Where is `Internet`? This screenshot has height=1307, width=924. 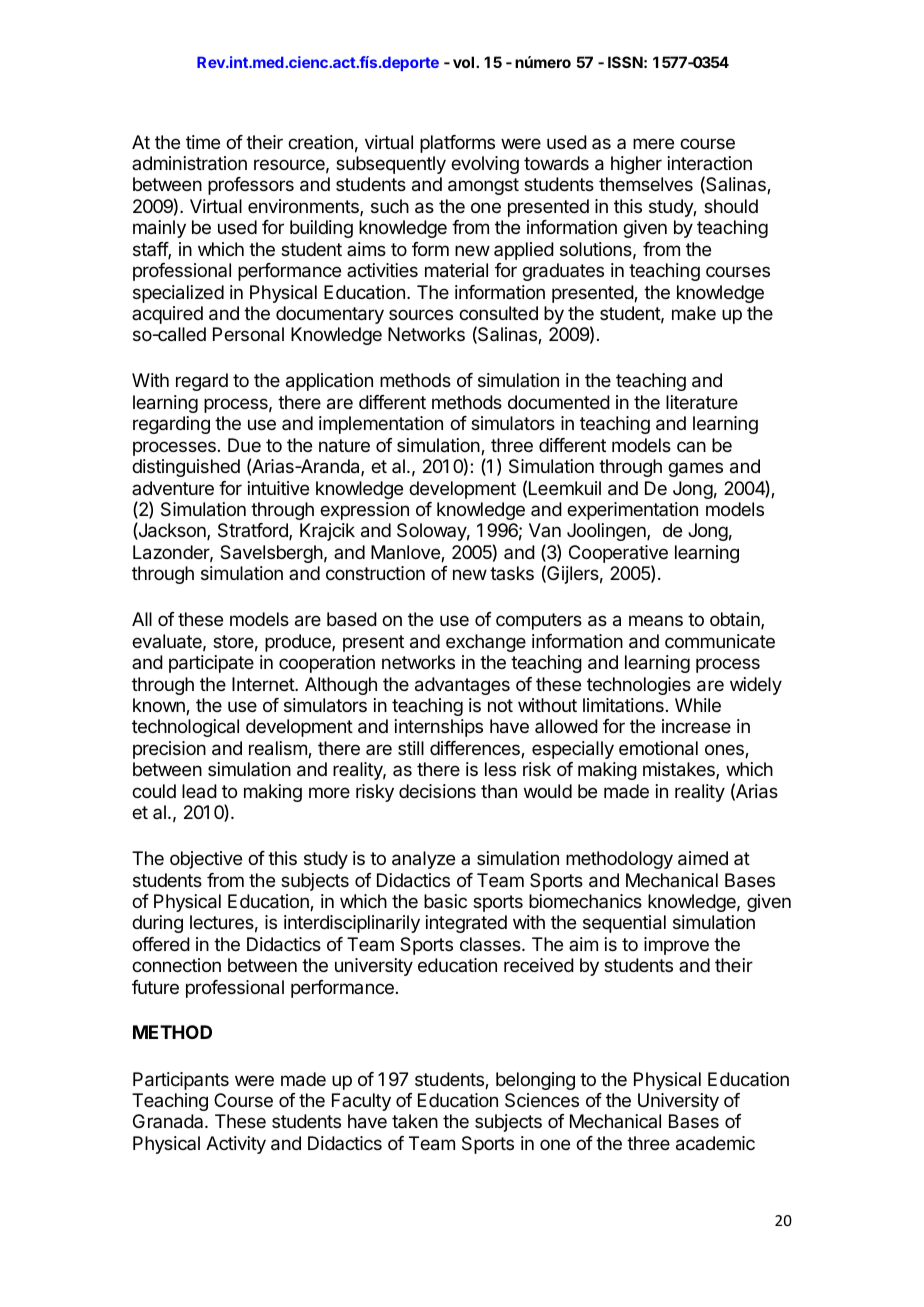 Internet is located at coordinates (264, 684).
